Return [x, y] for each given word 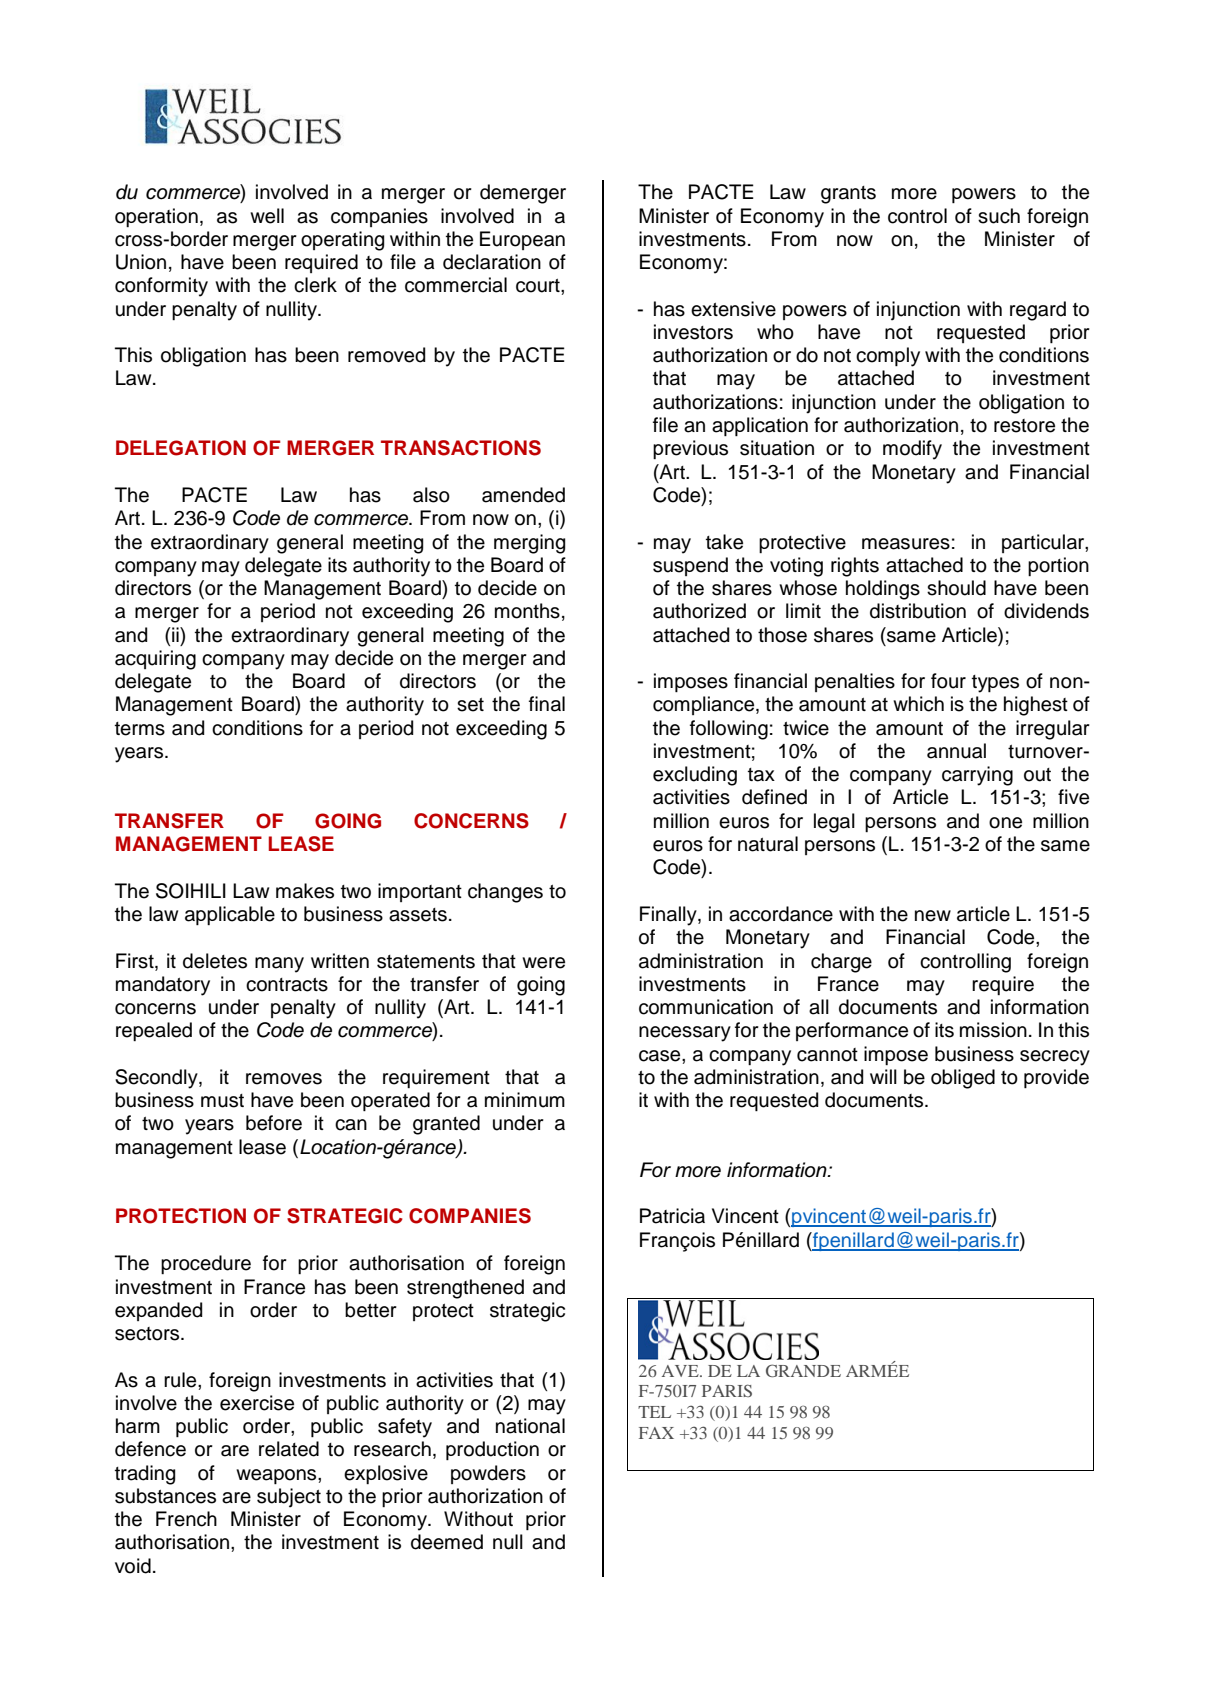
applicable [230, 915]
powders [488, 1474]
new [933, 916]
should [956, 588]
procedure [206, 1264]
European [522, 240]
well [267, 216]
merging [529, 544]
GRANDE [803, 1370]
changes [505, 893]
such [999, 216]
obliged [963, 1079]
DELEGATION [181, 448]
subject [289, 1498]
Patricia [672, 1216]
